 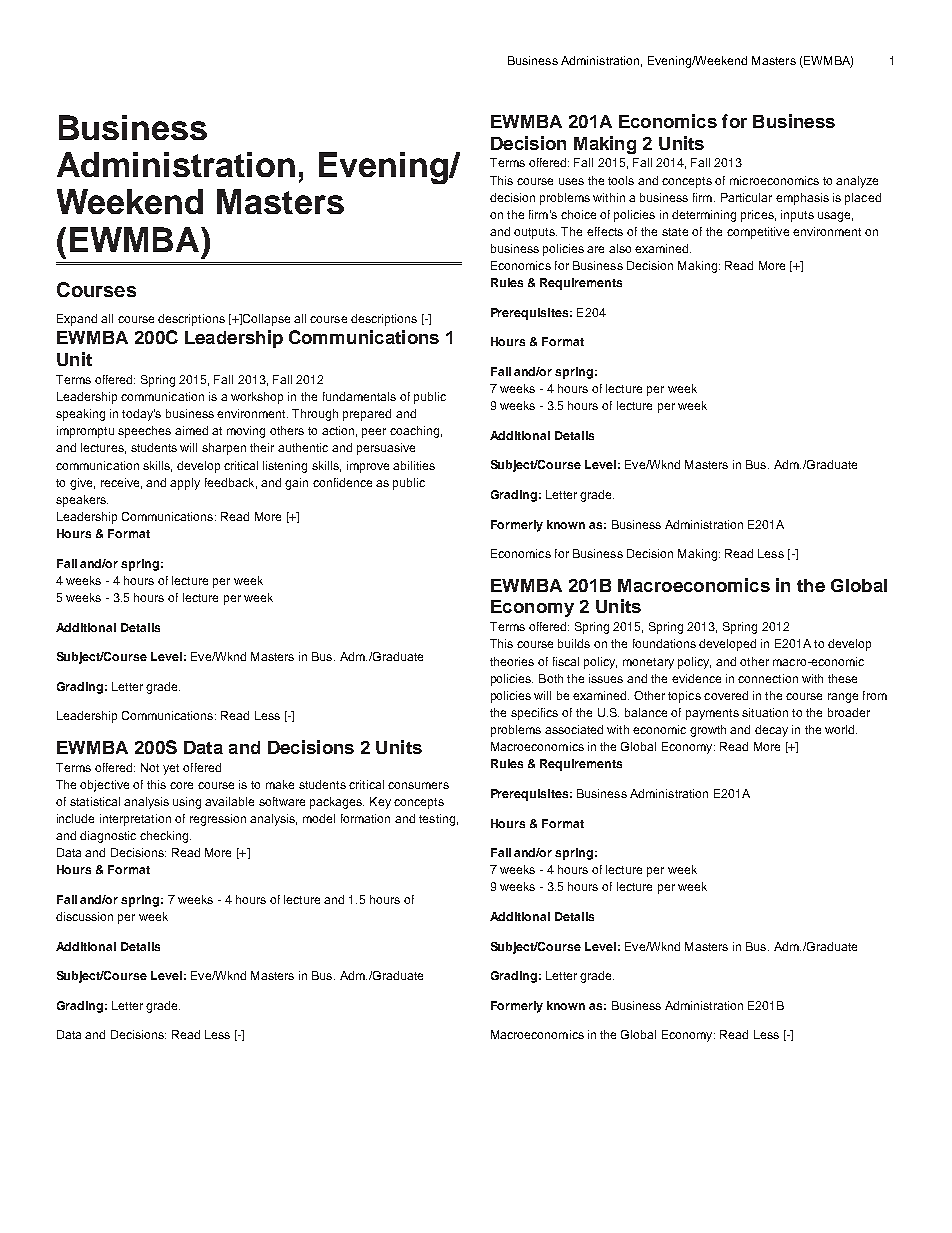 What do you see at coordinates (535, 233) in the document?
I see `outputs` at bounding box center [535, 233].
